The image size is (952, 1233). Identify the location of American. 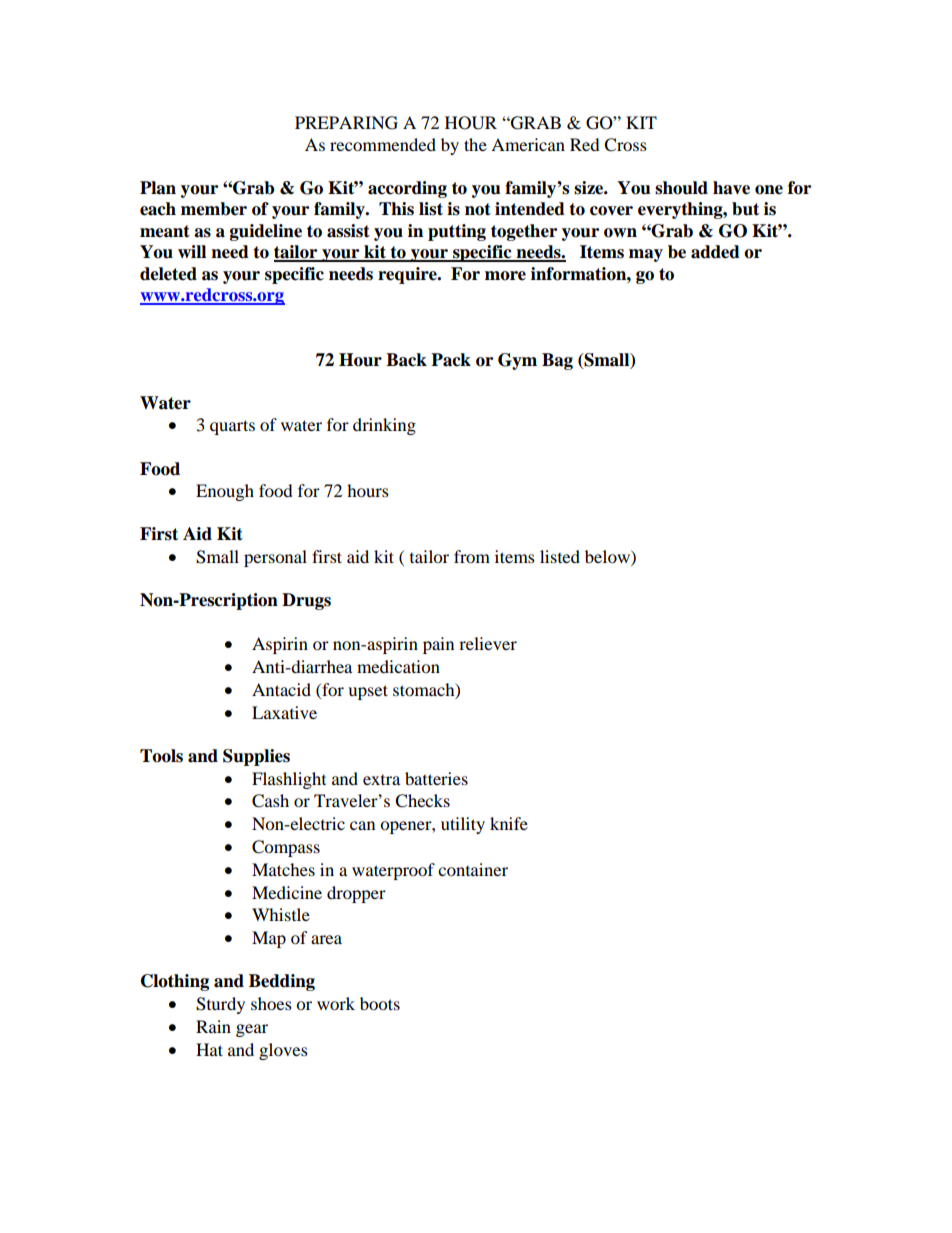
(528, 144).
